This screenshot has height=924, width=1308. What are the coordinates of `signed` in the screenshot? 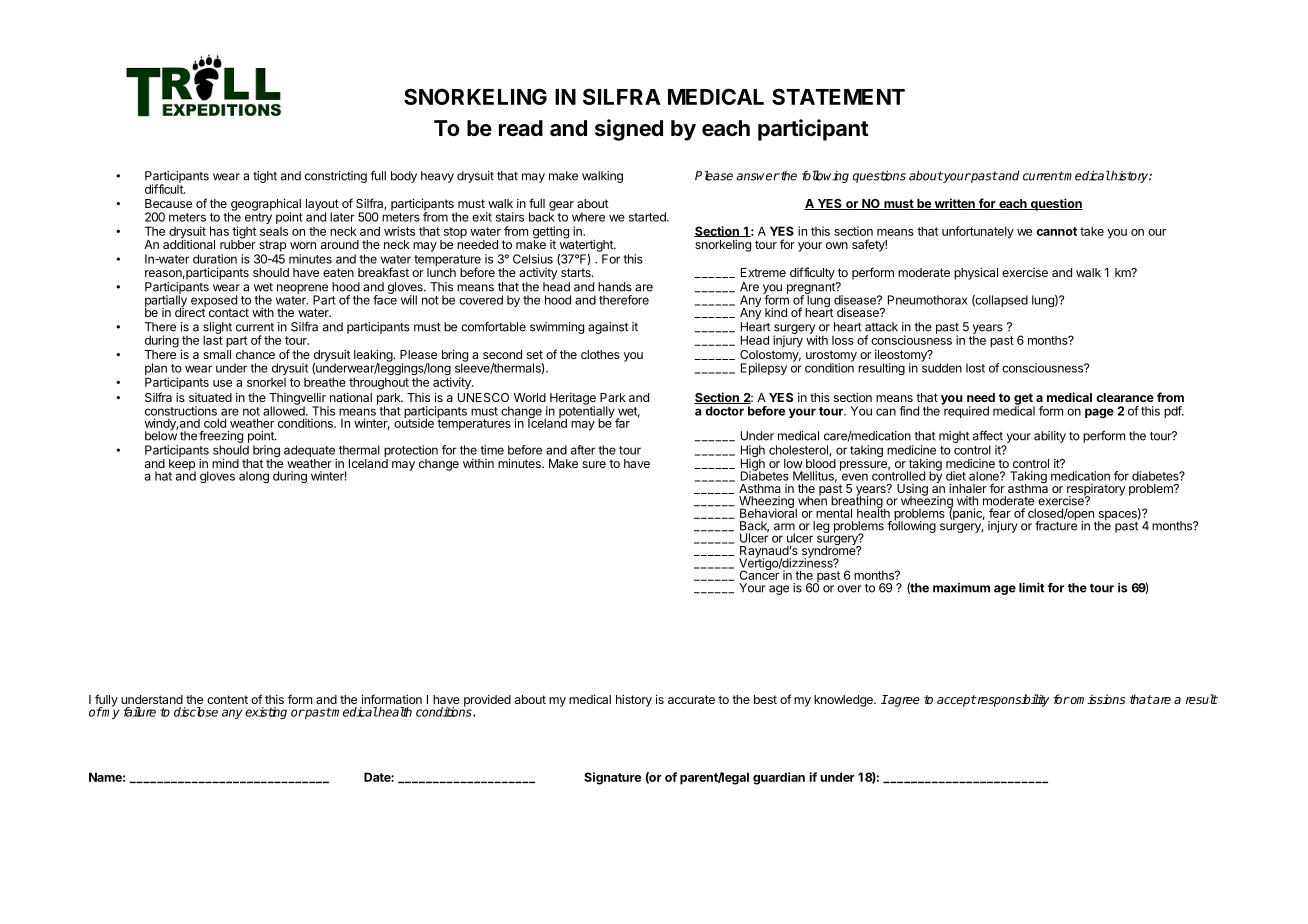 It's located at (629, 130).
